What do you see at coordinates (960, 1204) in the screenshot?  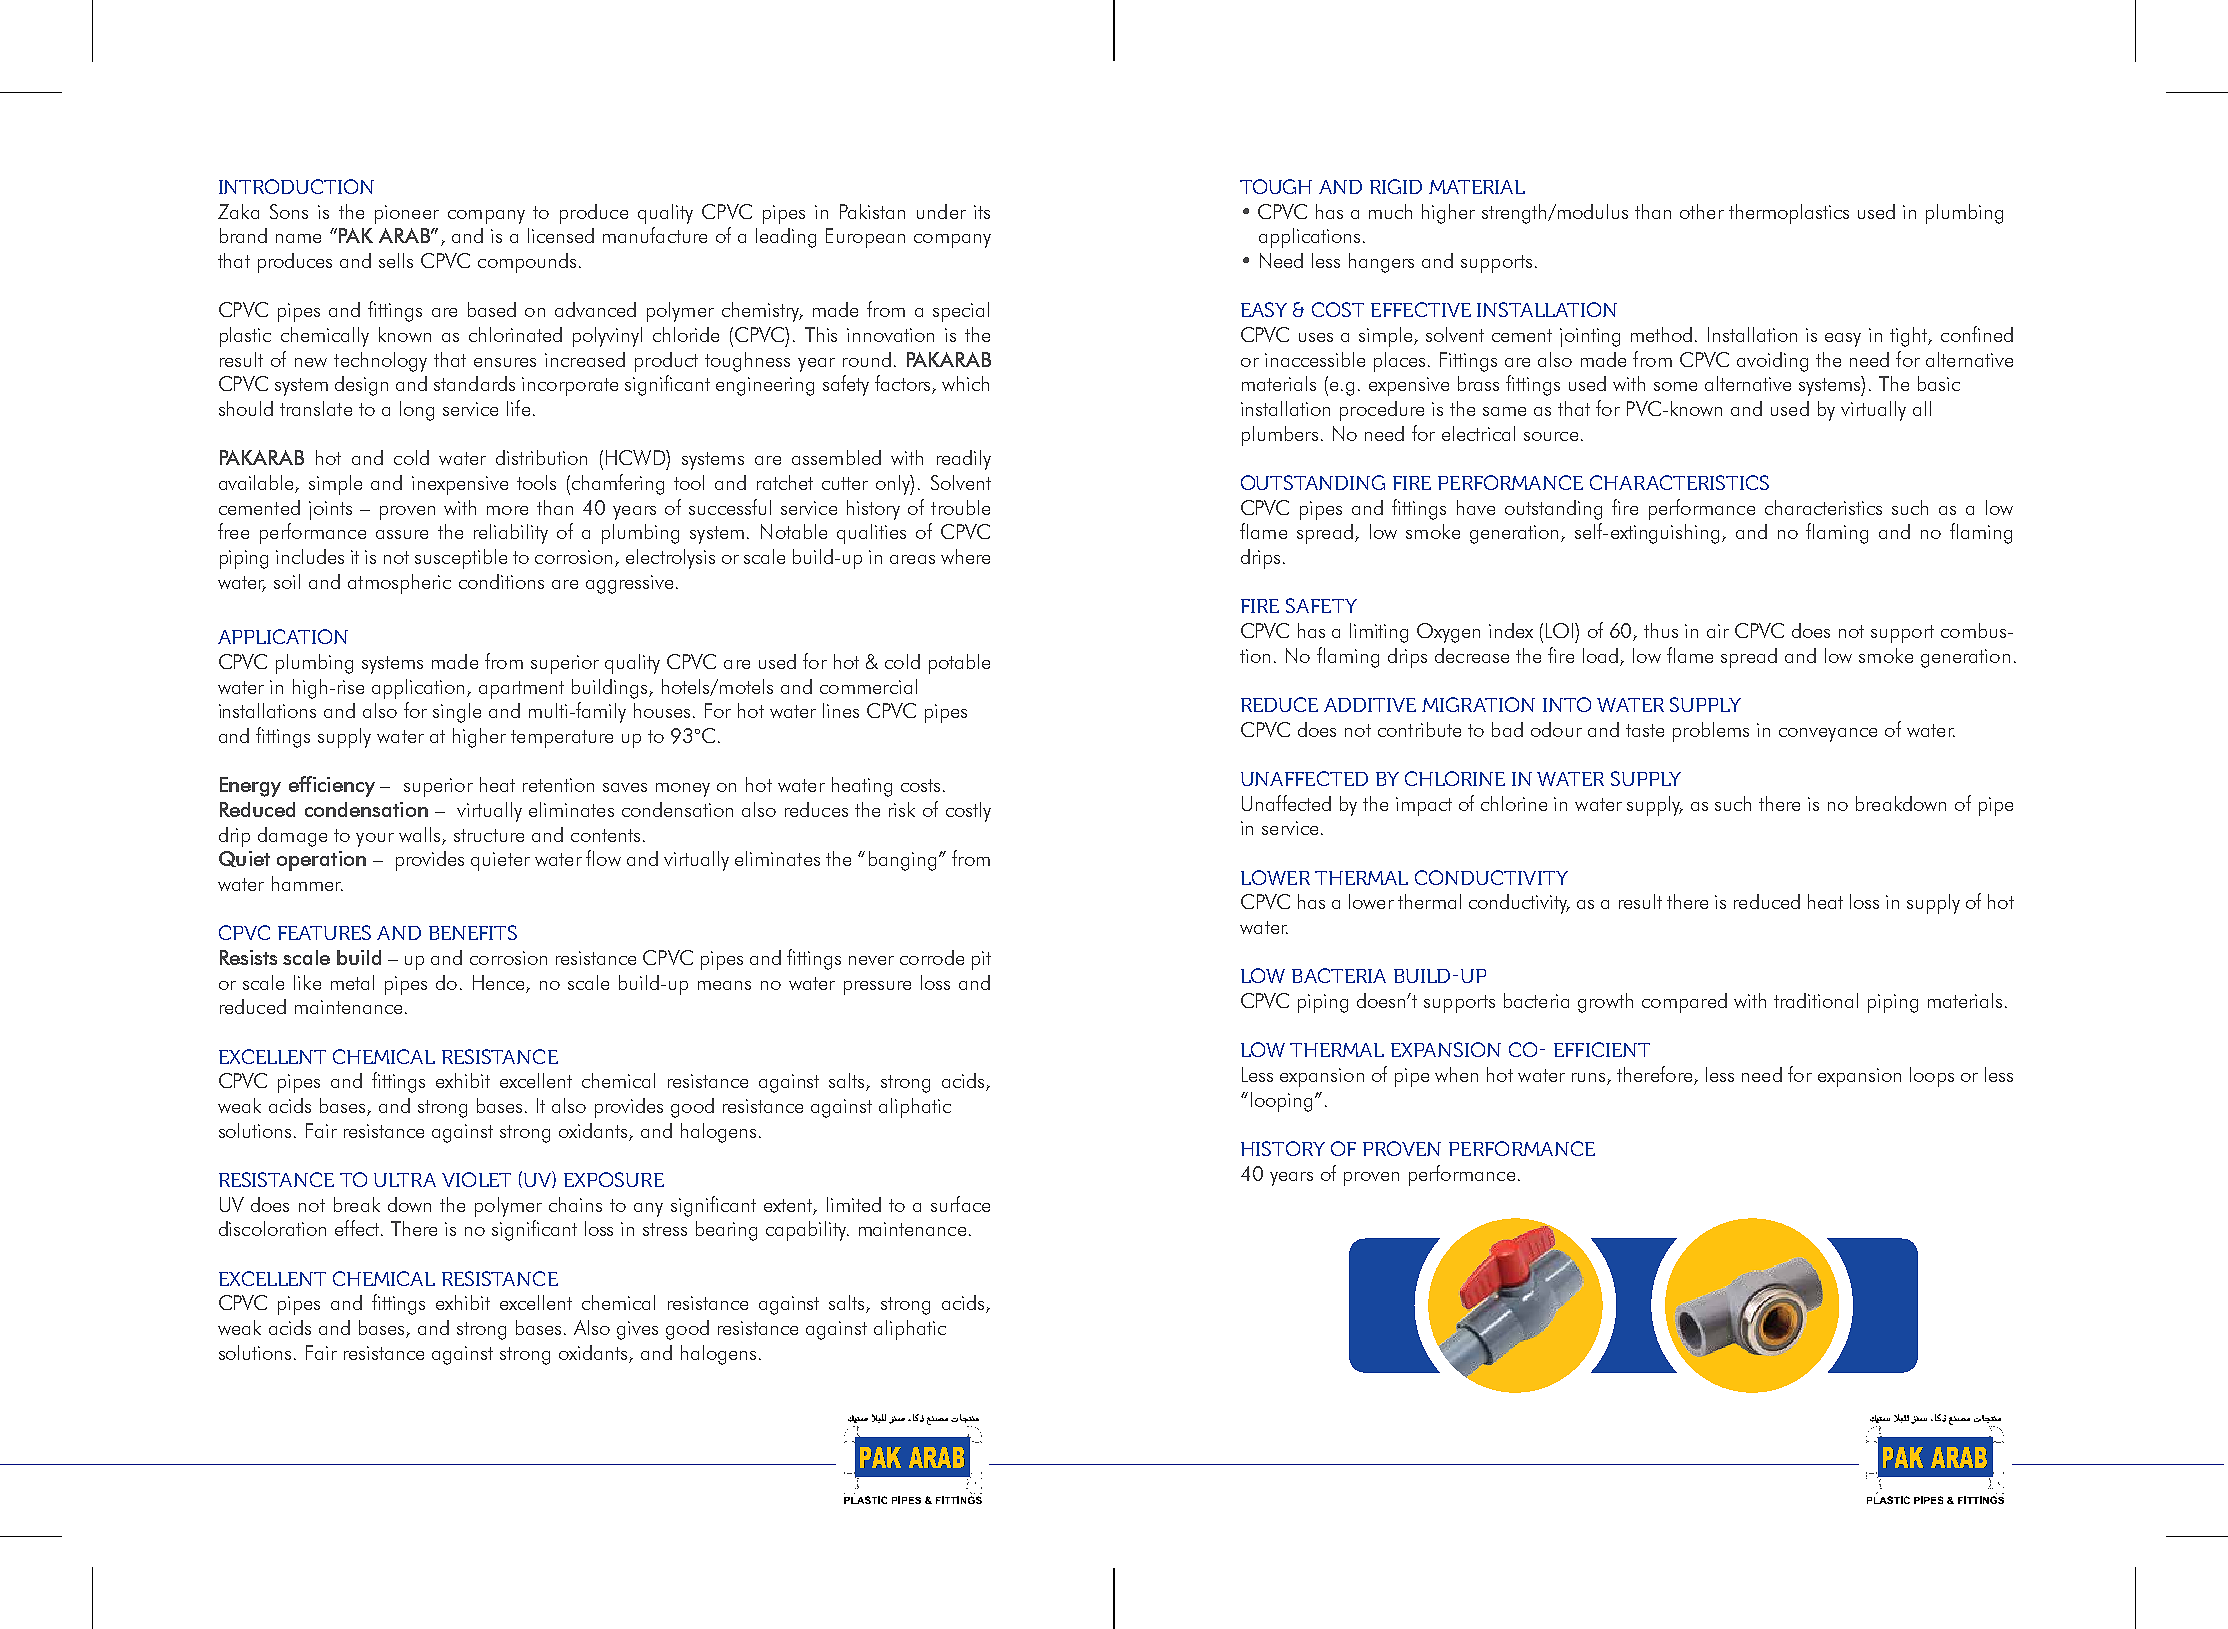 I see `surface` at bounding box center [960, 1204].
